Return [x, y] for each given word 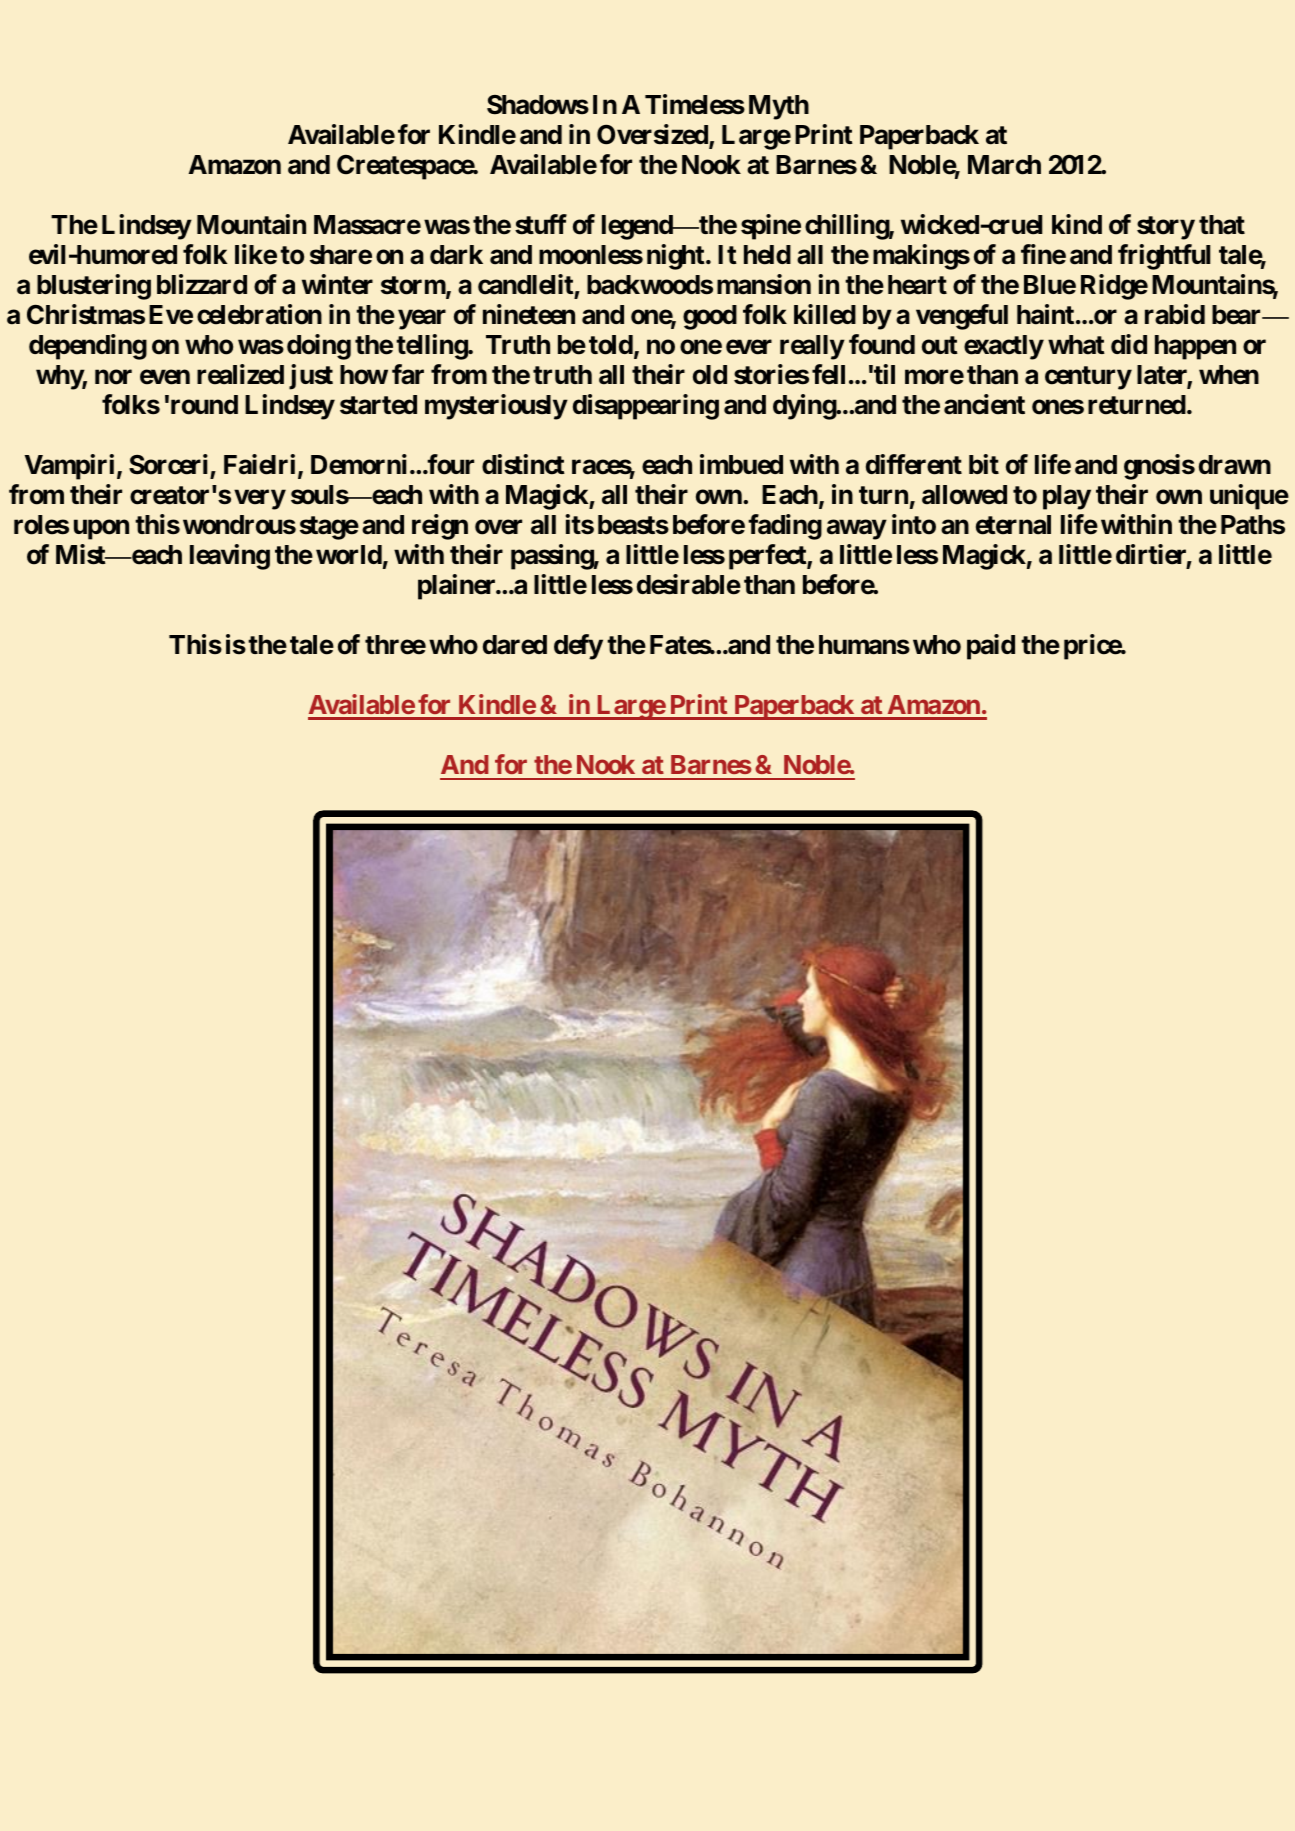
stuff [541, 224]
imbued [741, 464]
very [260, 500]
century [1088, 378]
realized [240, 374]
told [611, 345]
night [677, 257]
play [1067, 497]
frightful [1164, 257]
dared [515, 645]
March [1004, 165]
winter [337, 284]
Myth [779, 107]
